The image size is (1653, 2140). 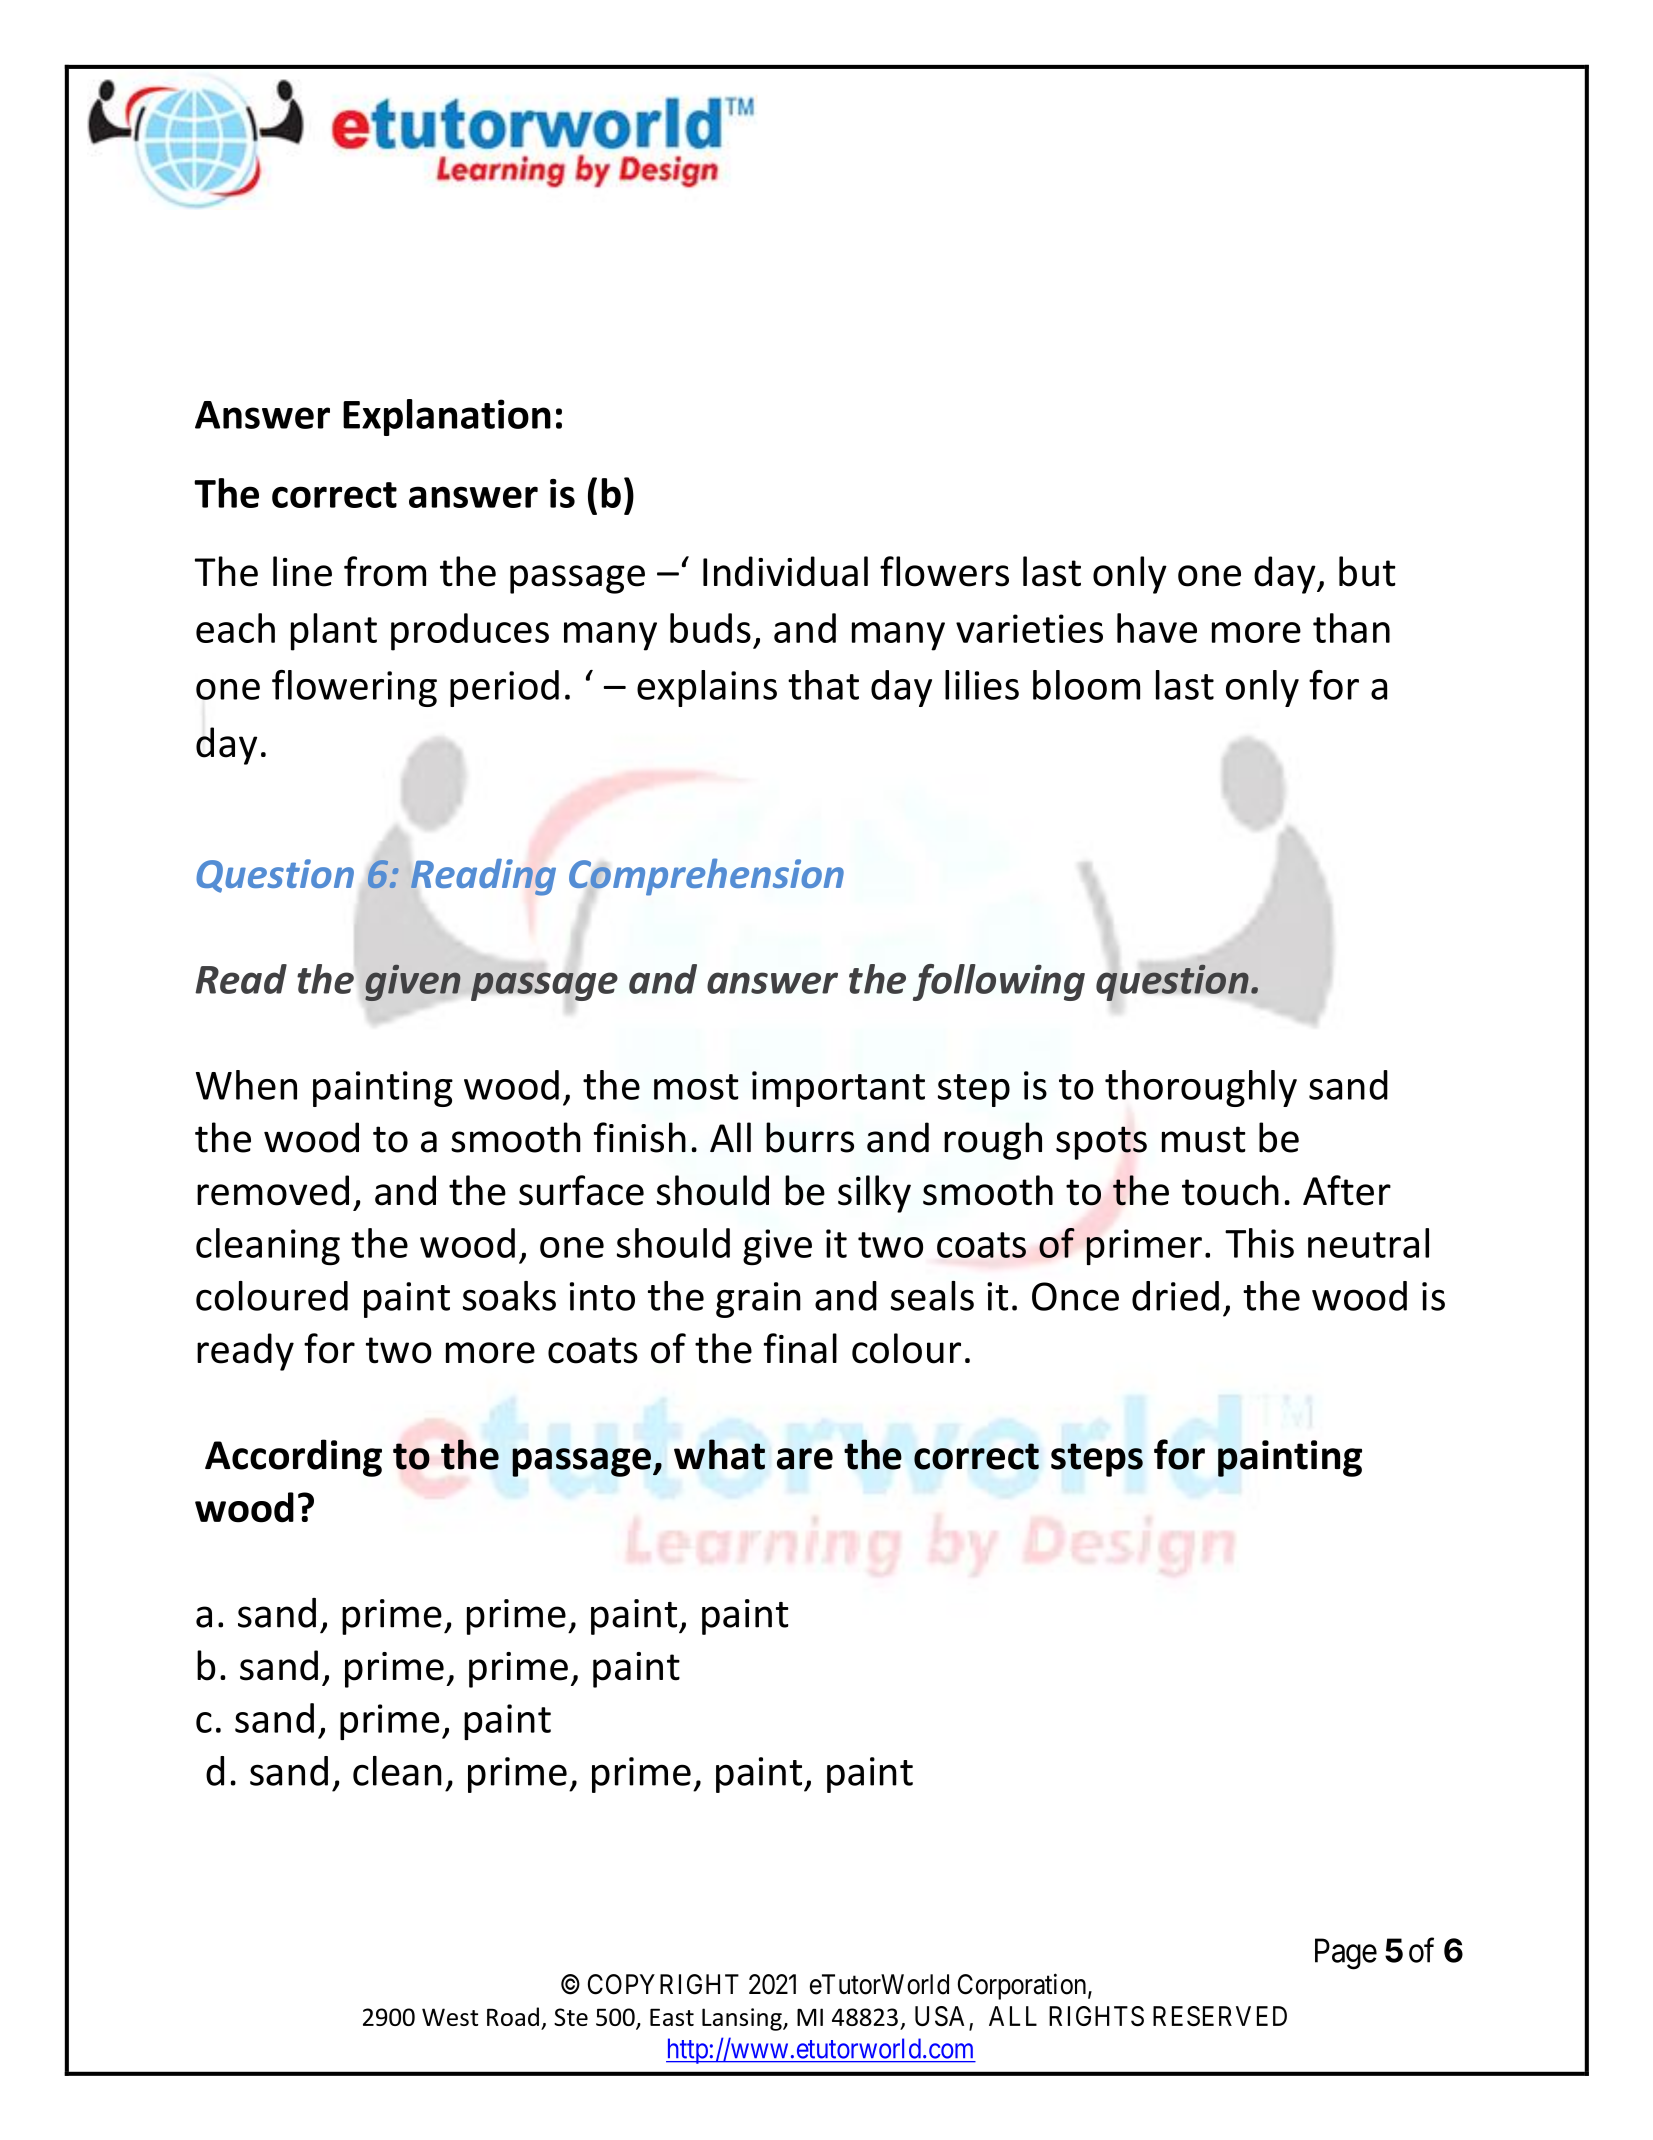 What do you see at coordinates (706, 877) in the image?
I see `Comprehension` at bounding box center [706, 877].
